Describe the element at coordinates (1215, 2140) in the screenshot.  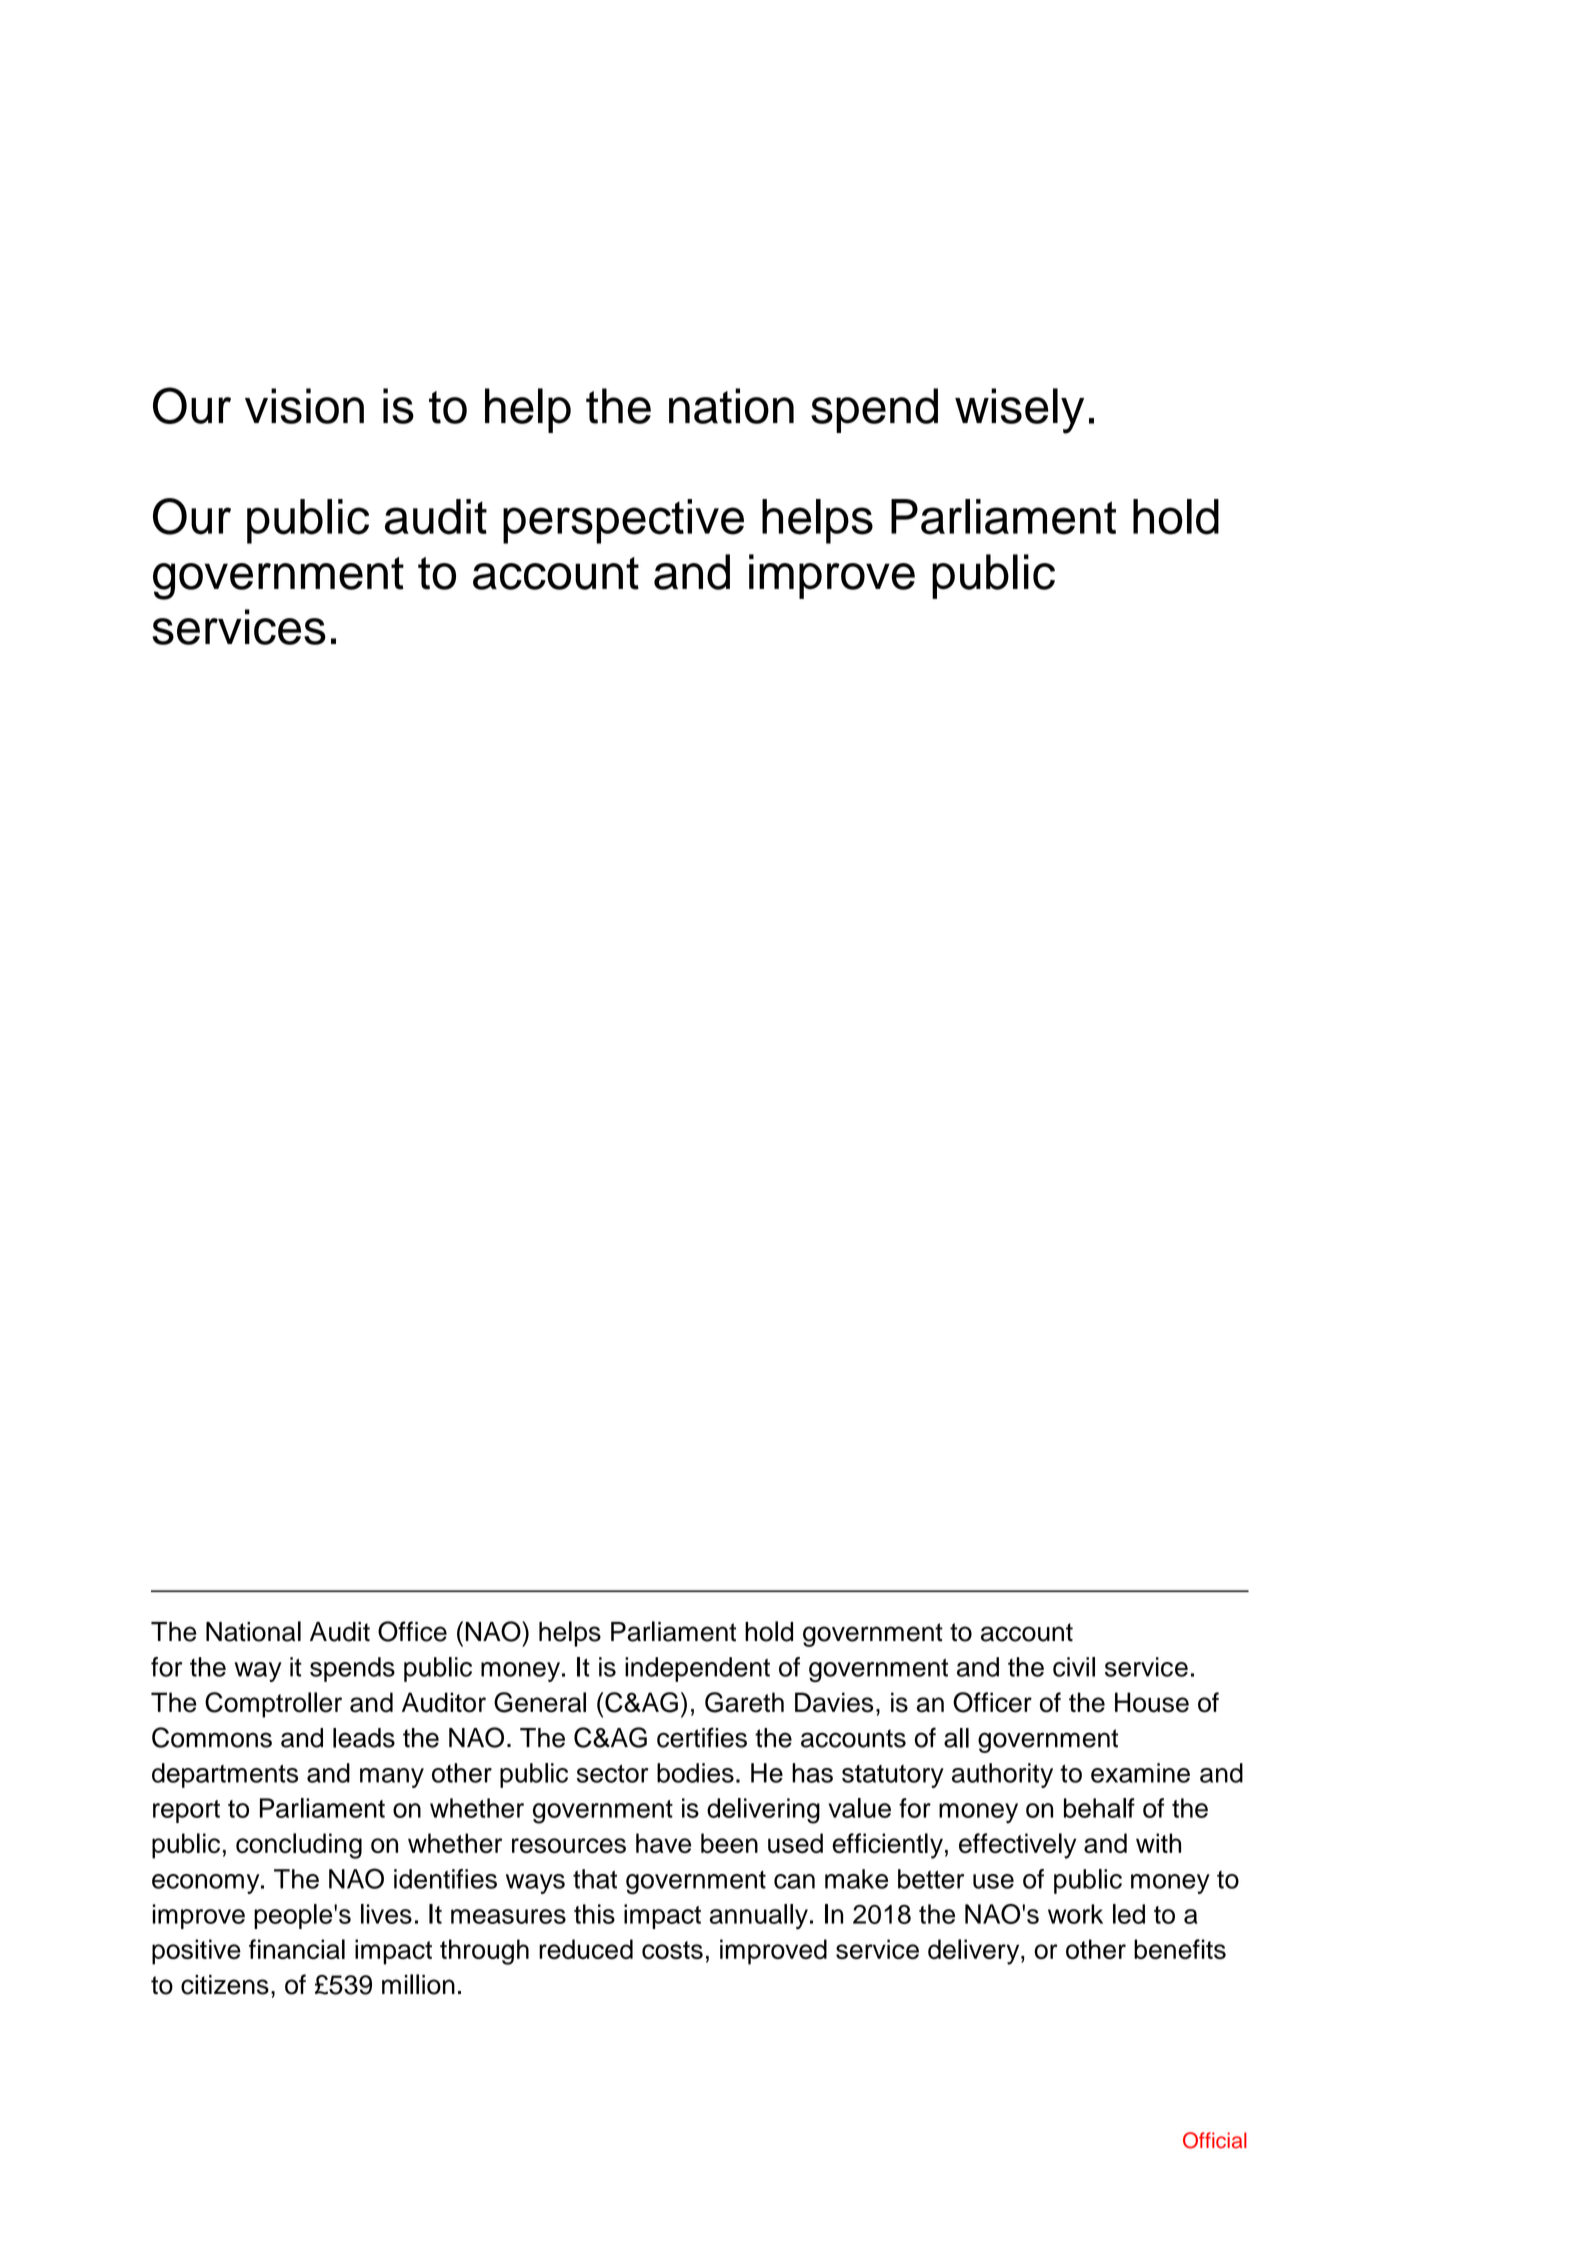
I see `Official` at that location.
